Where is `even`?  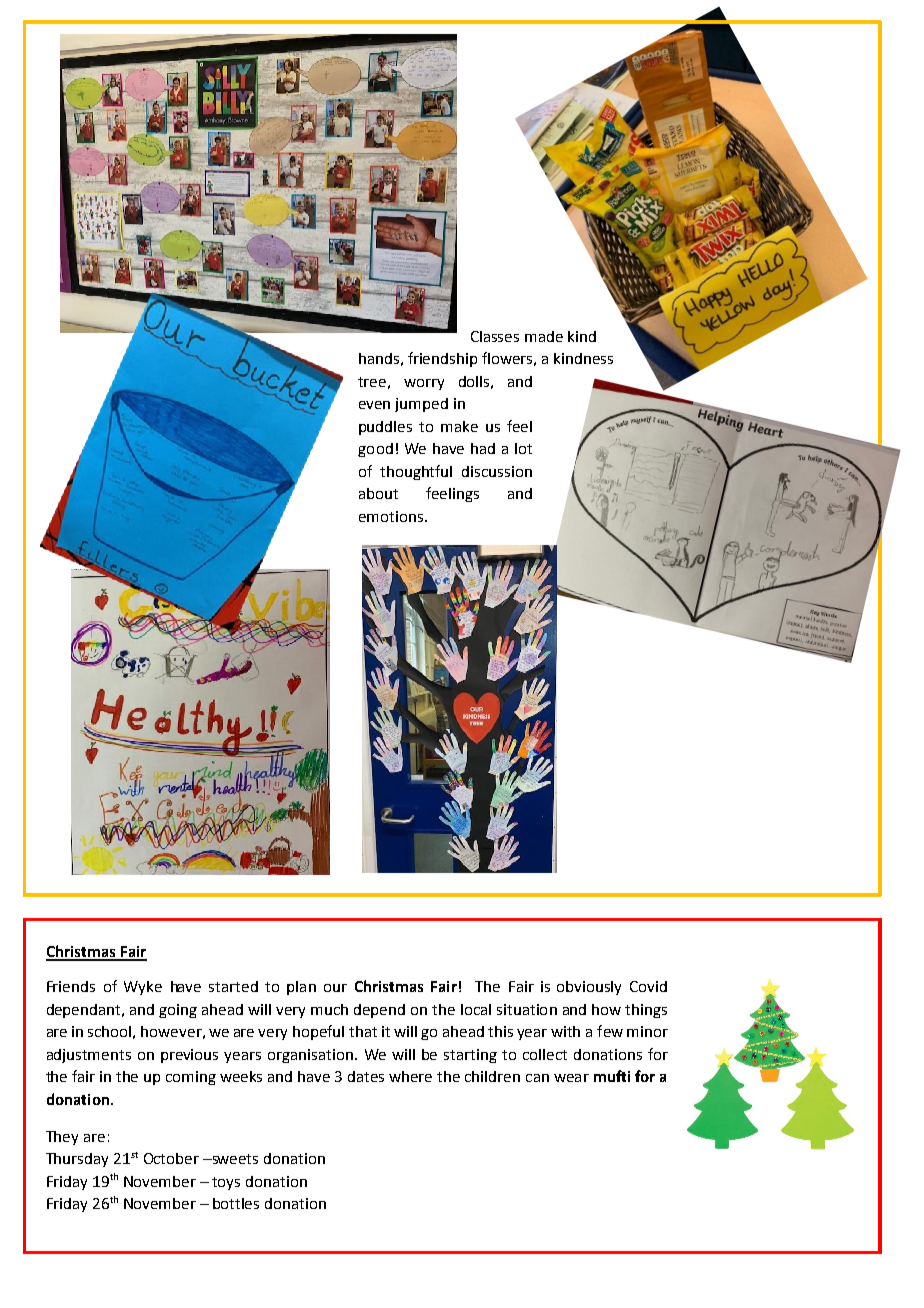 even is located at coordinates (374, 405).
